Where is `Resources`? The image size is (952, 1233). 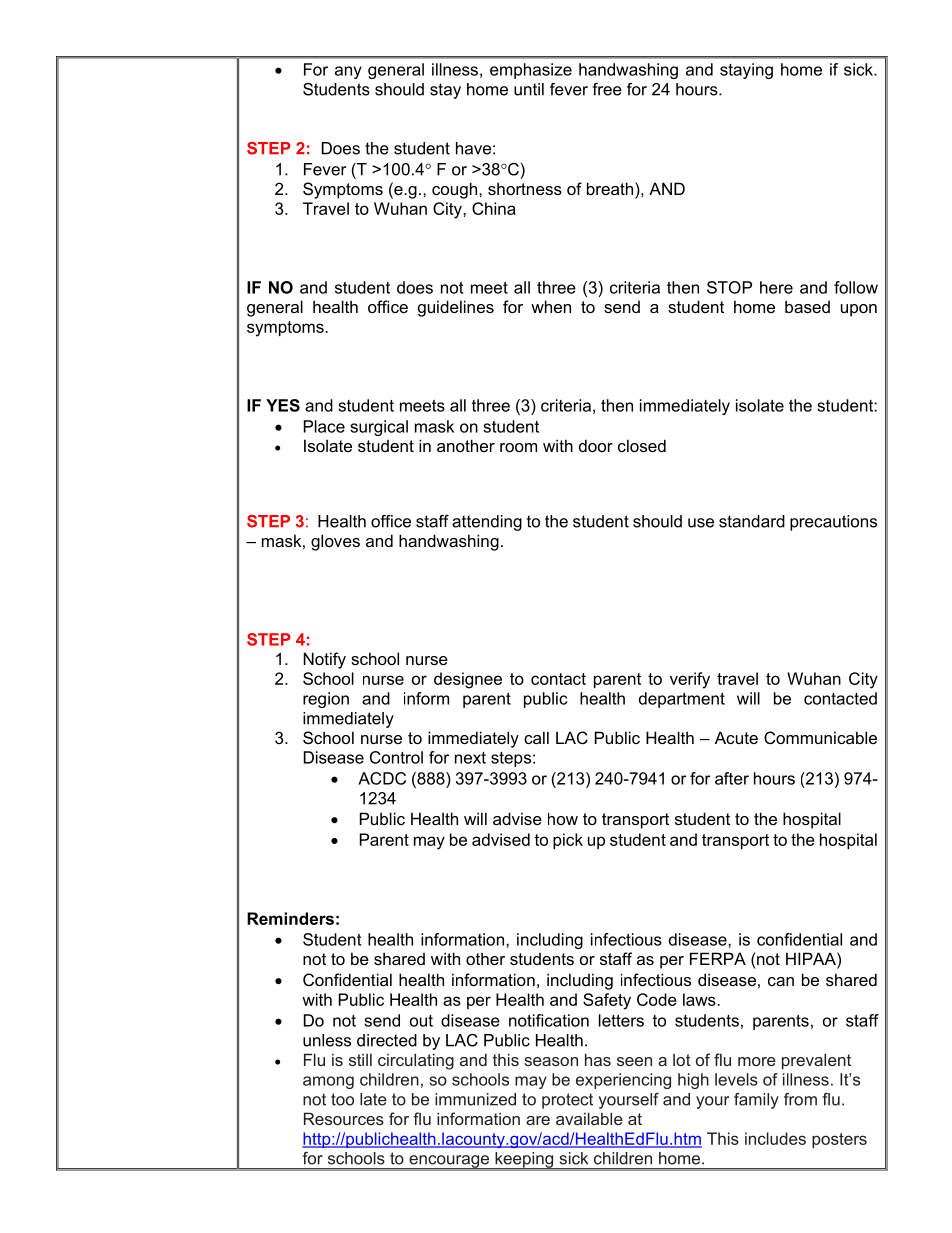
Resources is located at coordinates (344, 1118).
